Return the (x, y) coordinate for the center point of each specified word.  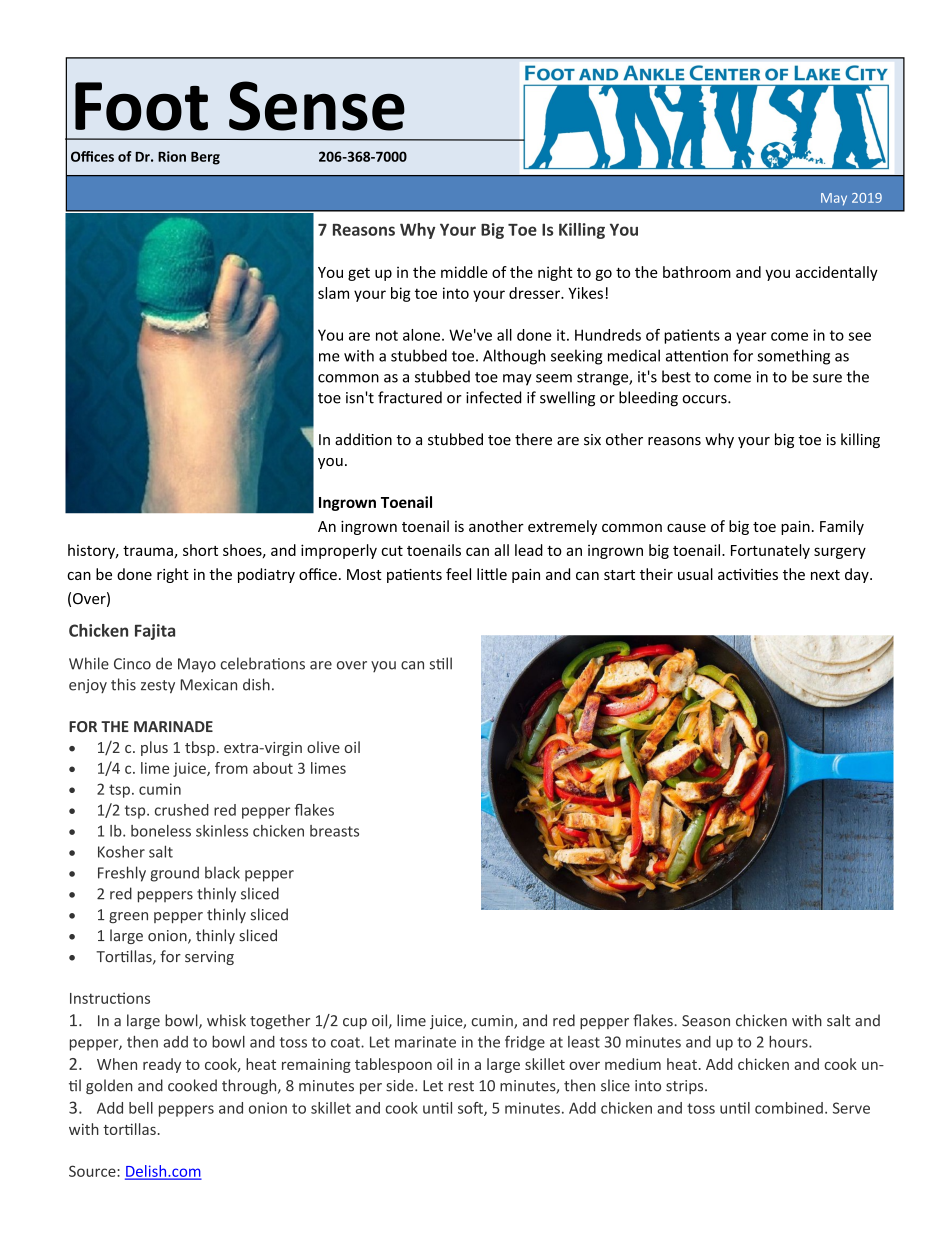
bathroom (697, 272)
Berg (205, 158)
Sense (317, 106)
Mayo (197, 665)
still (441, 663)
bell (141, 1108)
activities (748, 574)
